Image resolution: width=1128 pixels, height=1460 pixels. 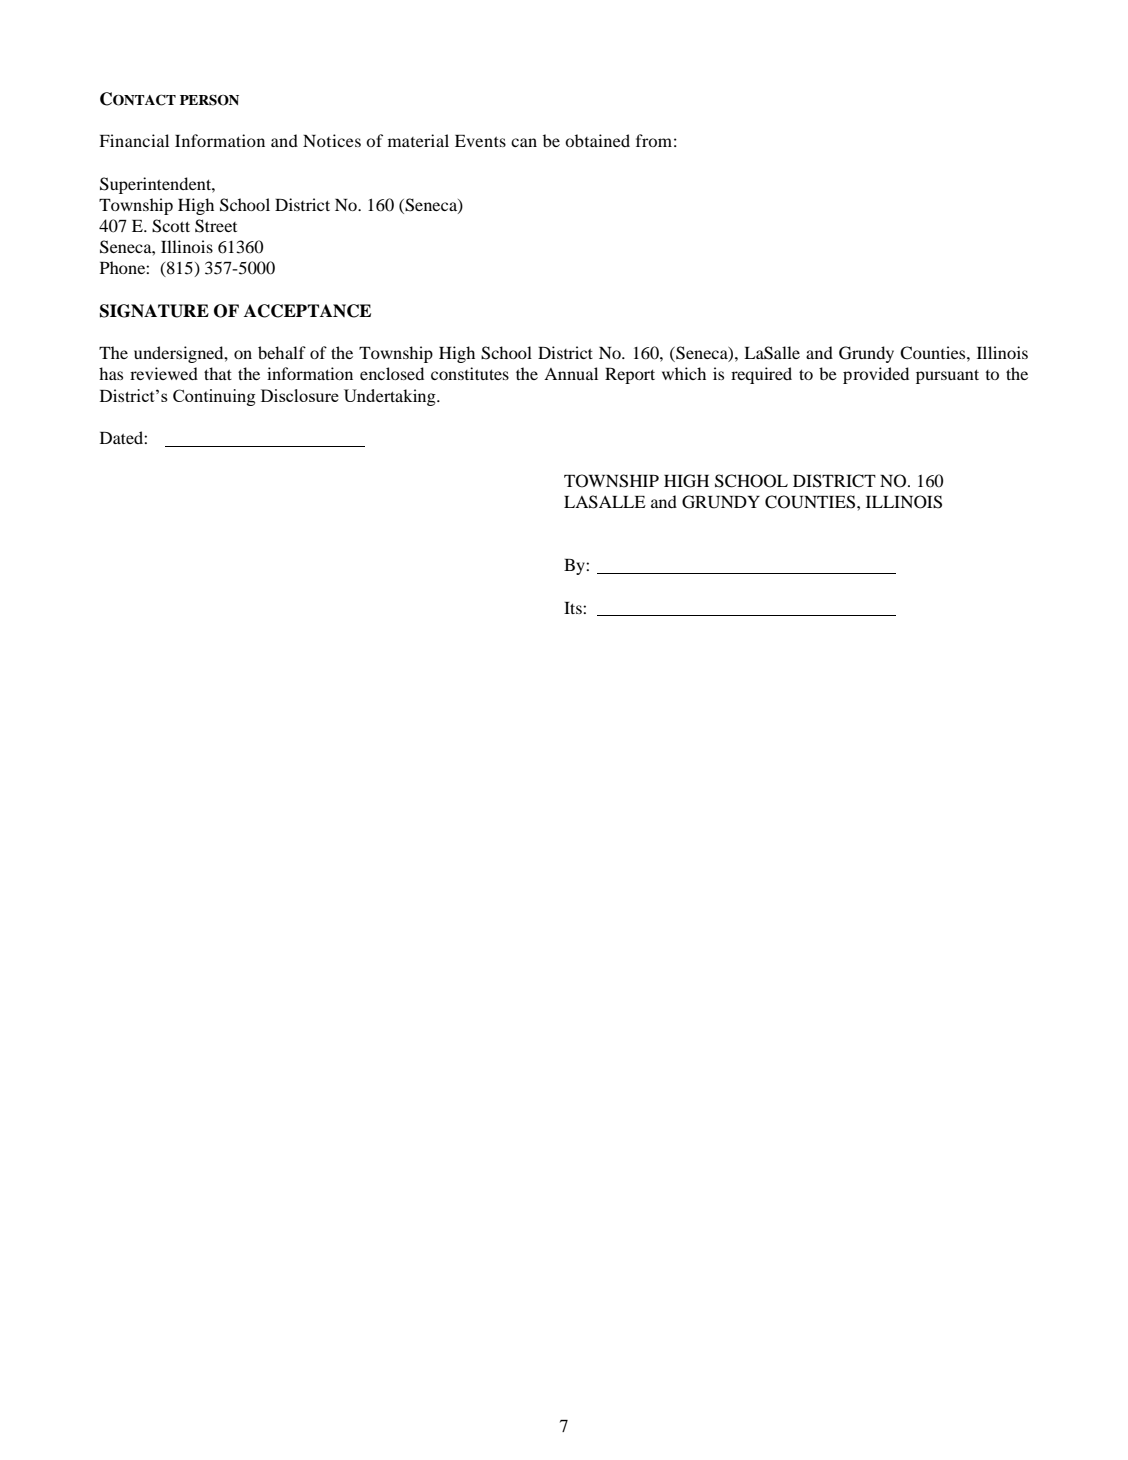 What do you see at coordinates (214, 397) in the page?
I see `Continuing` at bounding box center [214, 397].
